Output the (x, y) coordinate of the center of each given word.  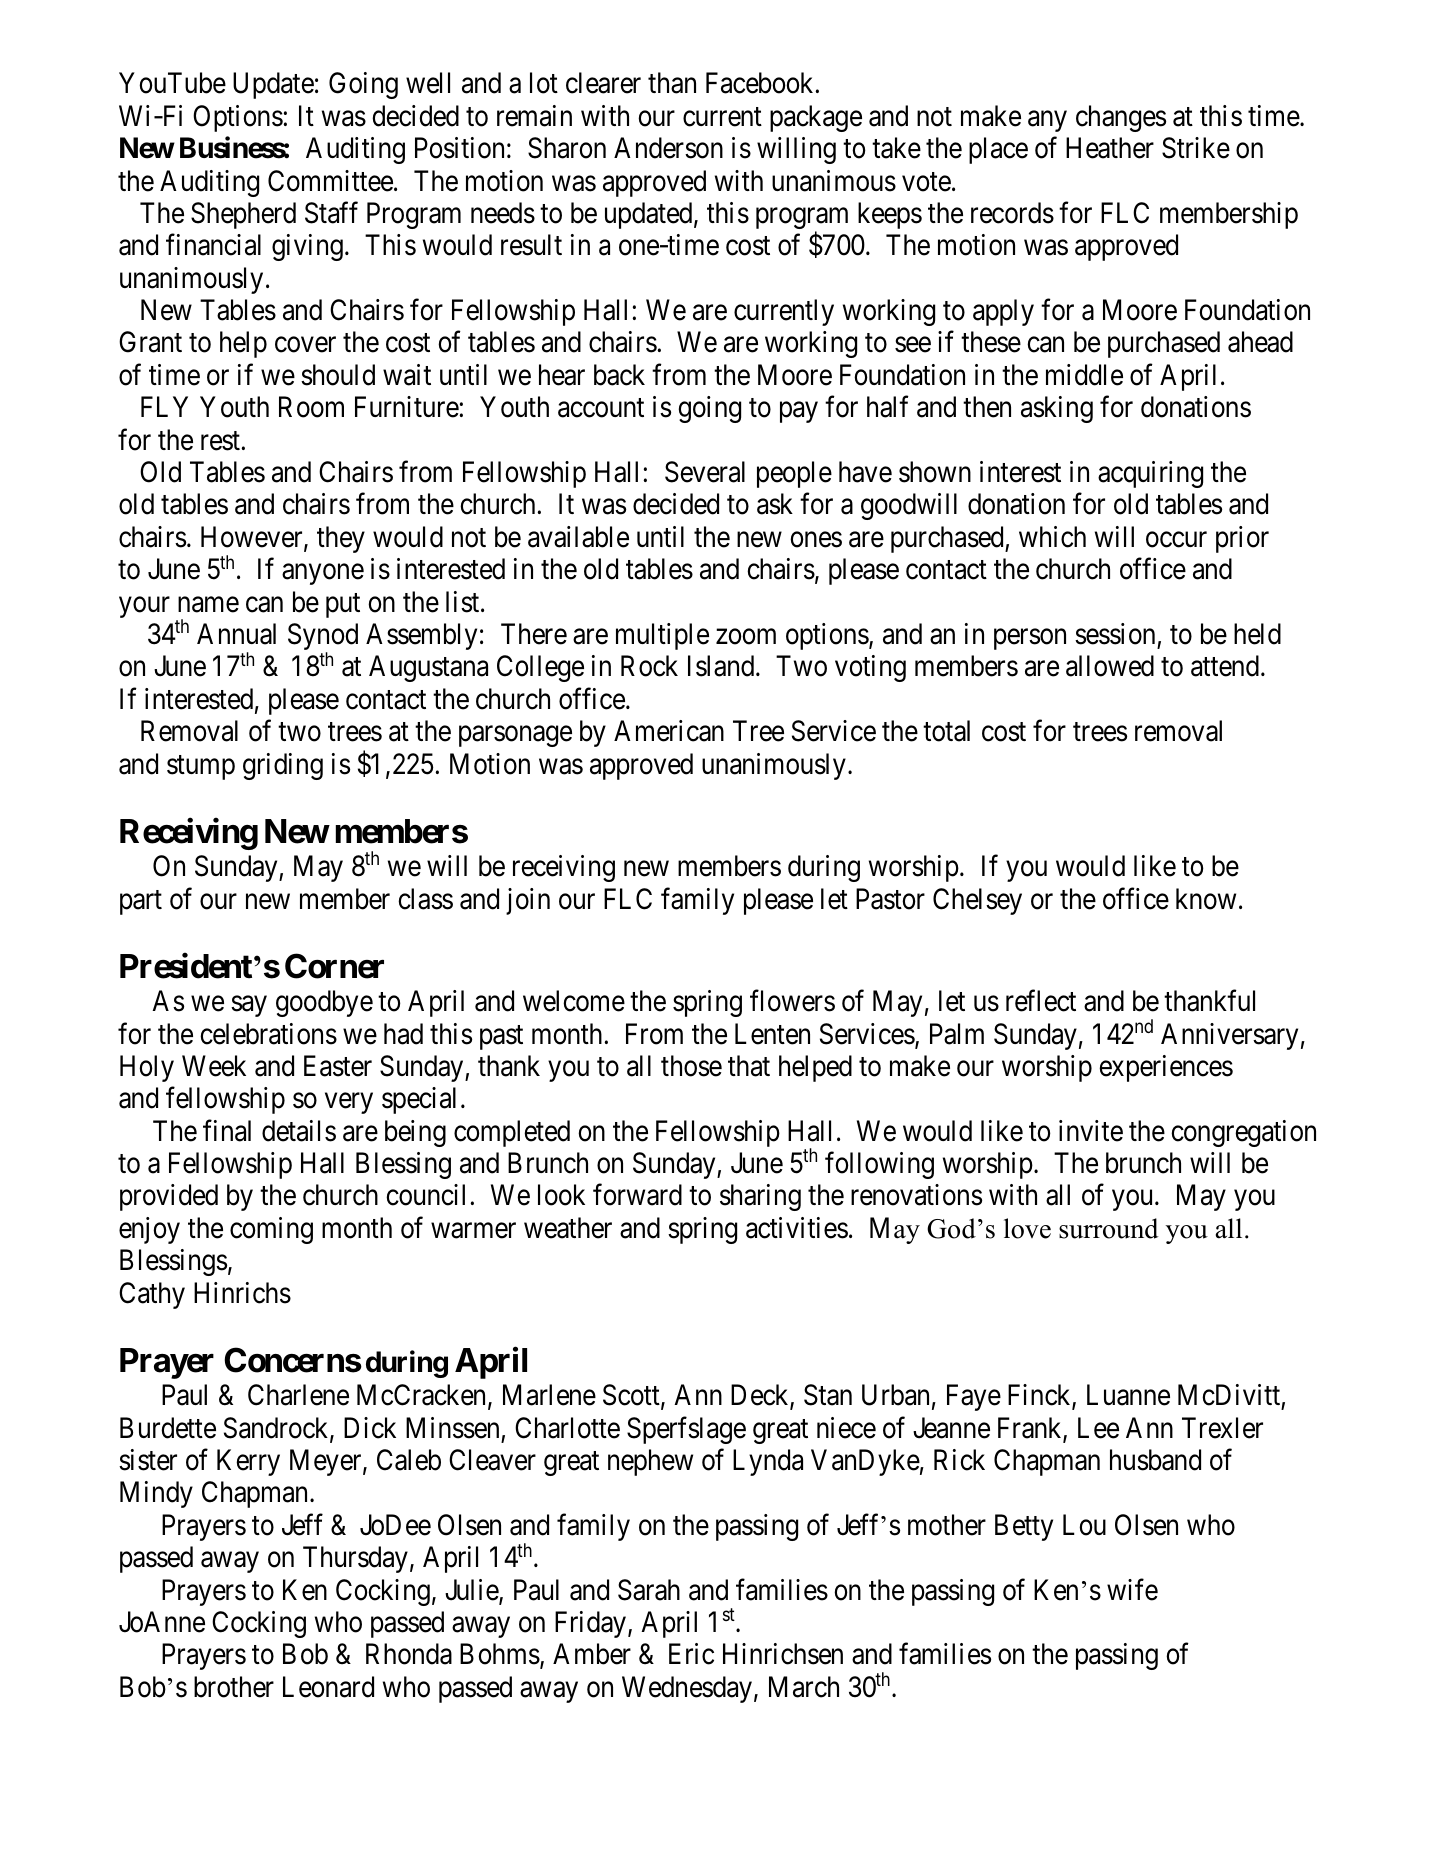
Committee (330, 181)
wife (1132, 1589)
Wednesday (687, 1689)
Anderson (668, 148)
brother (234, 1687)
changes (1121, 118)
